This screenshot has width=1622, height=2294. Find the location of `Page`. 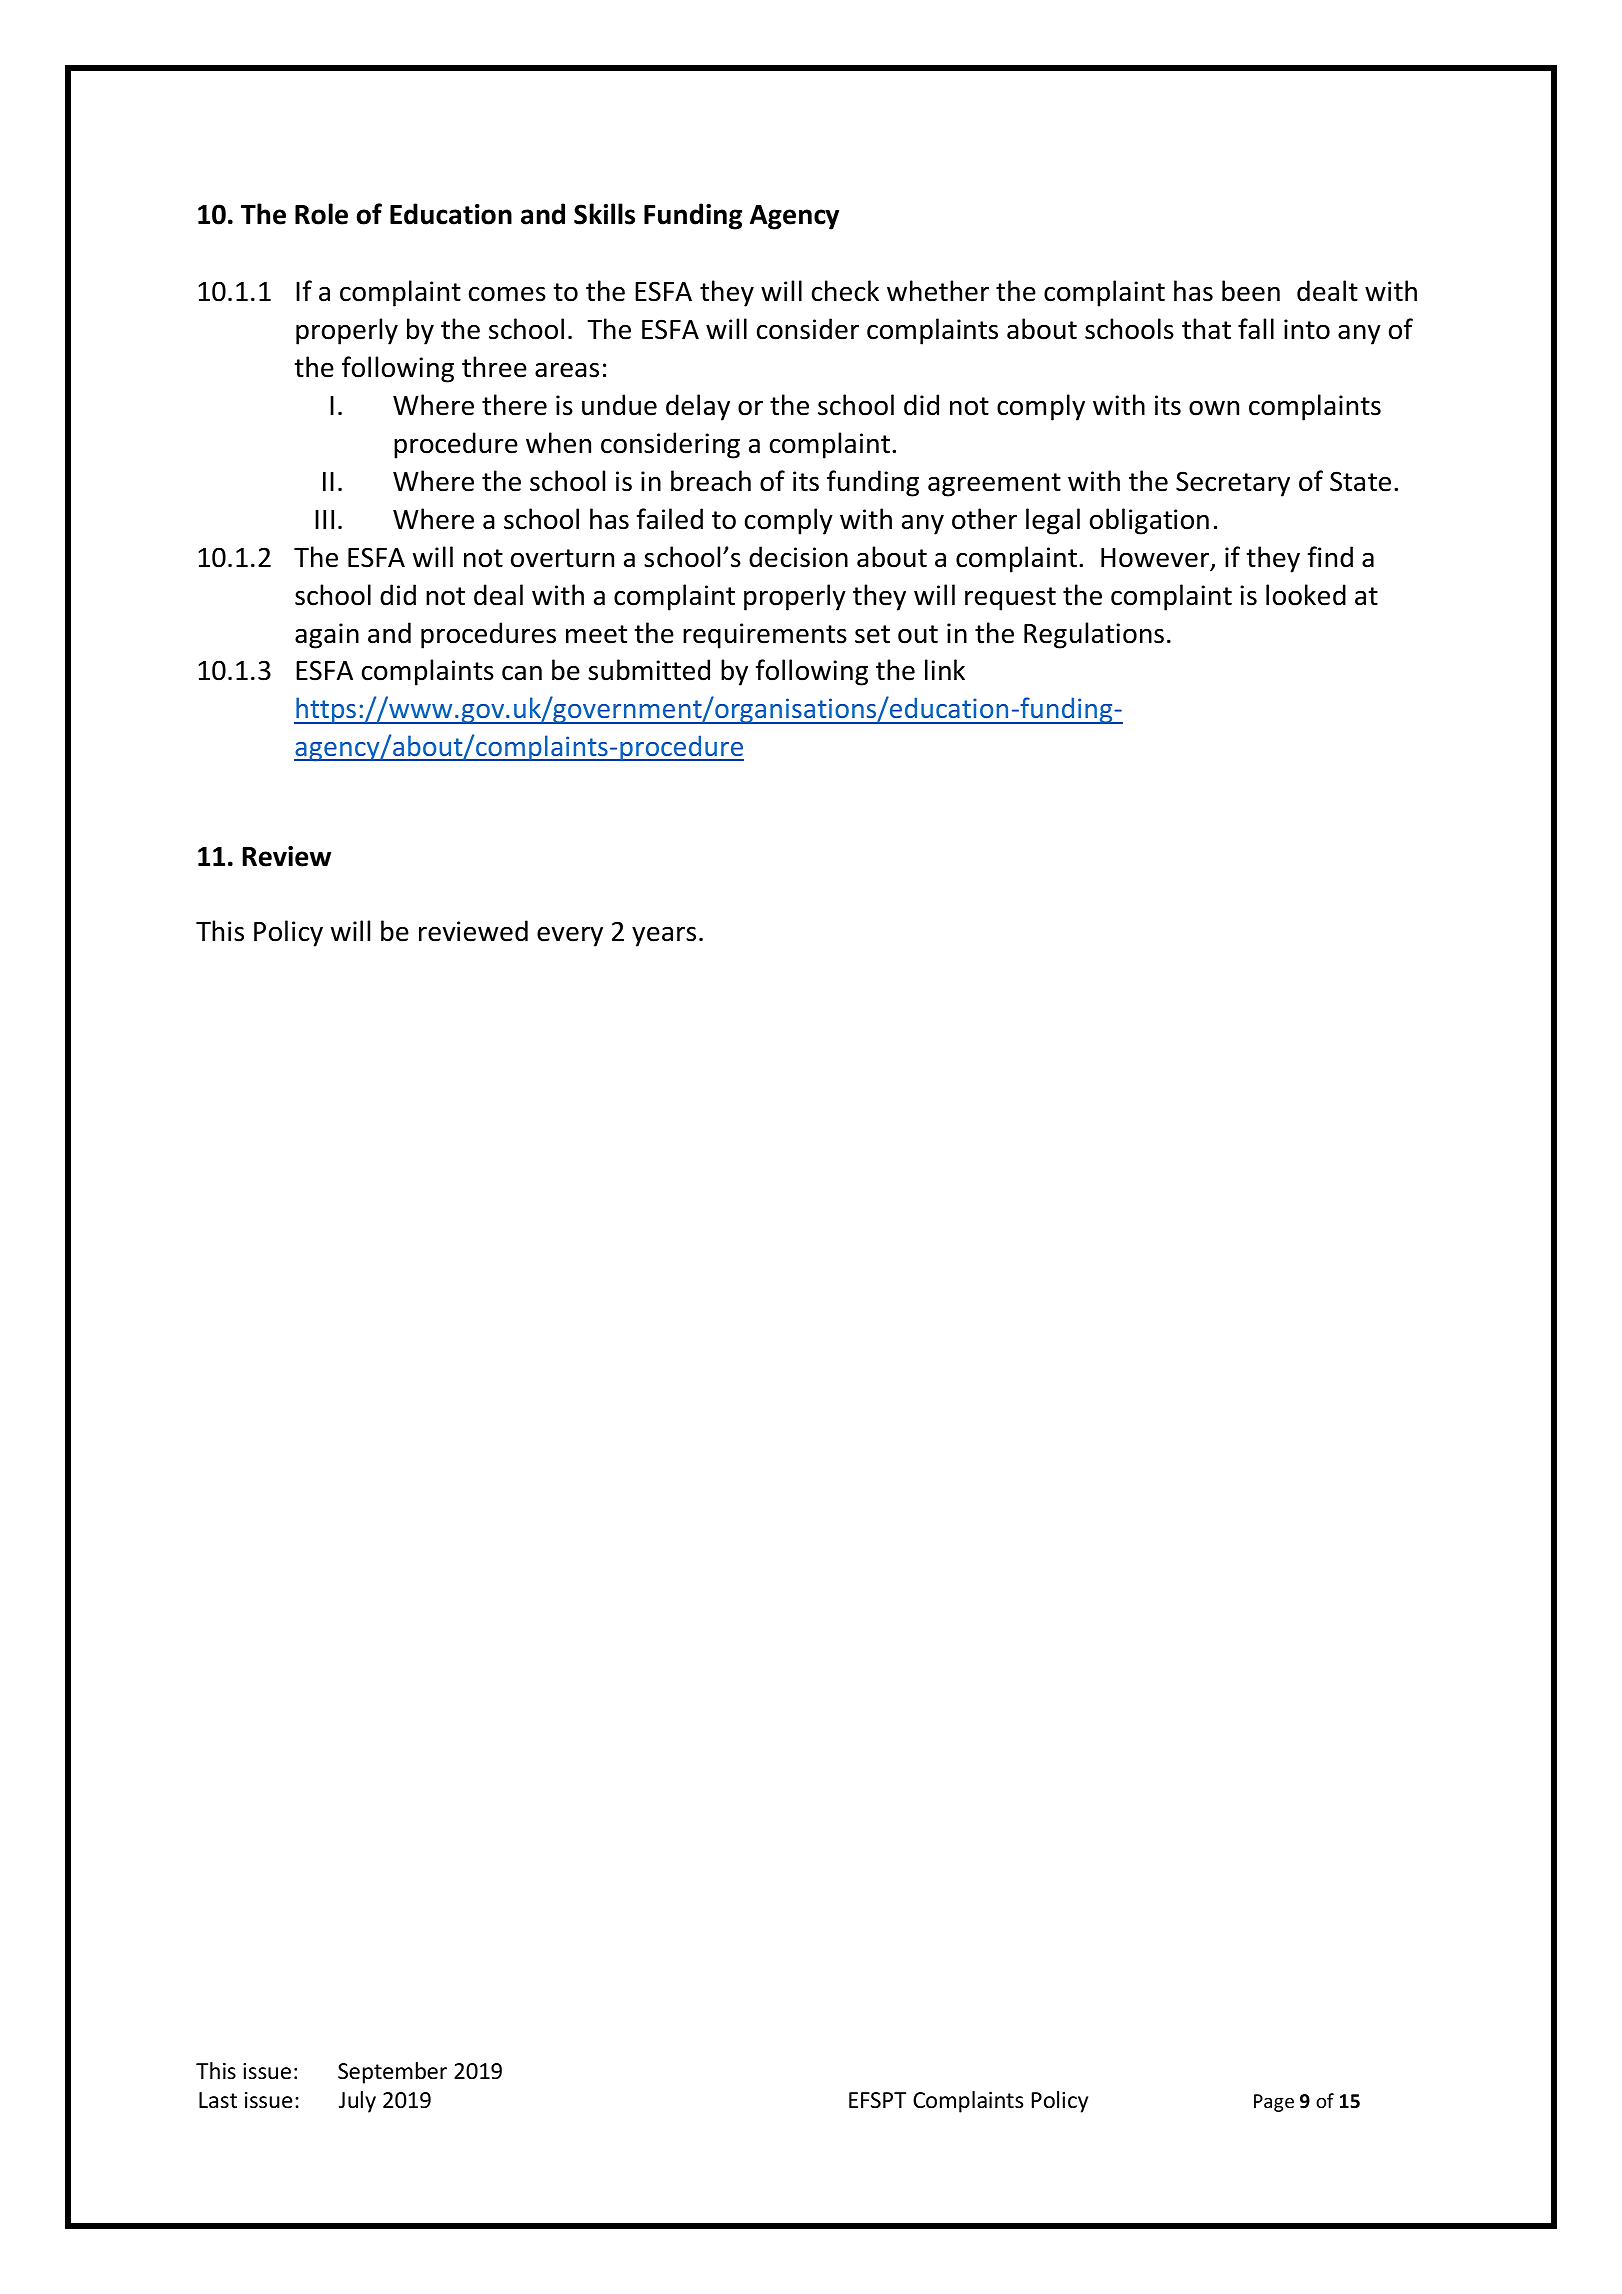

Page is located at coordinates (1274, 2103).
